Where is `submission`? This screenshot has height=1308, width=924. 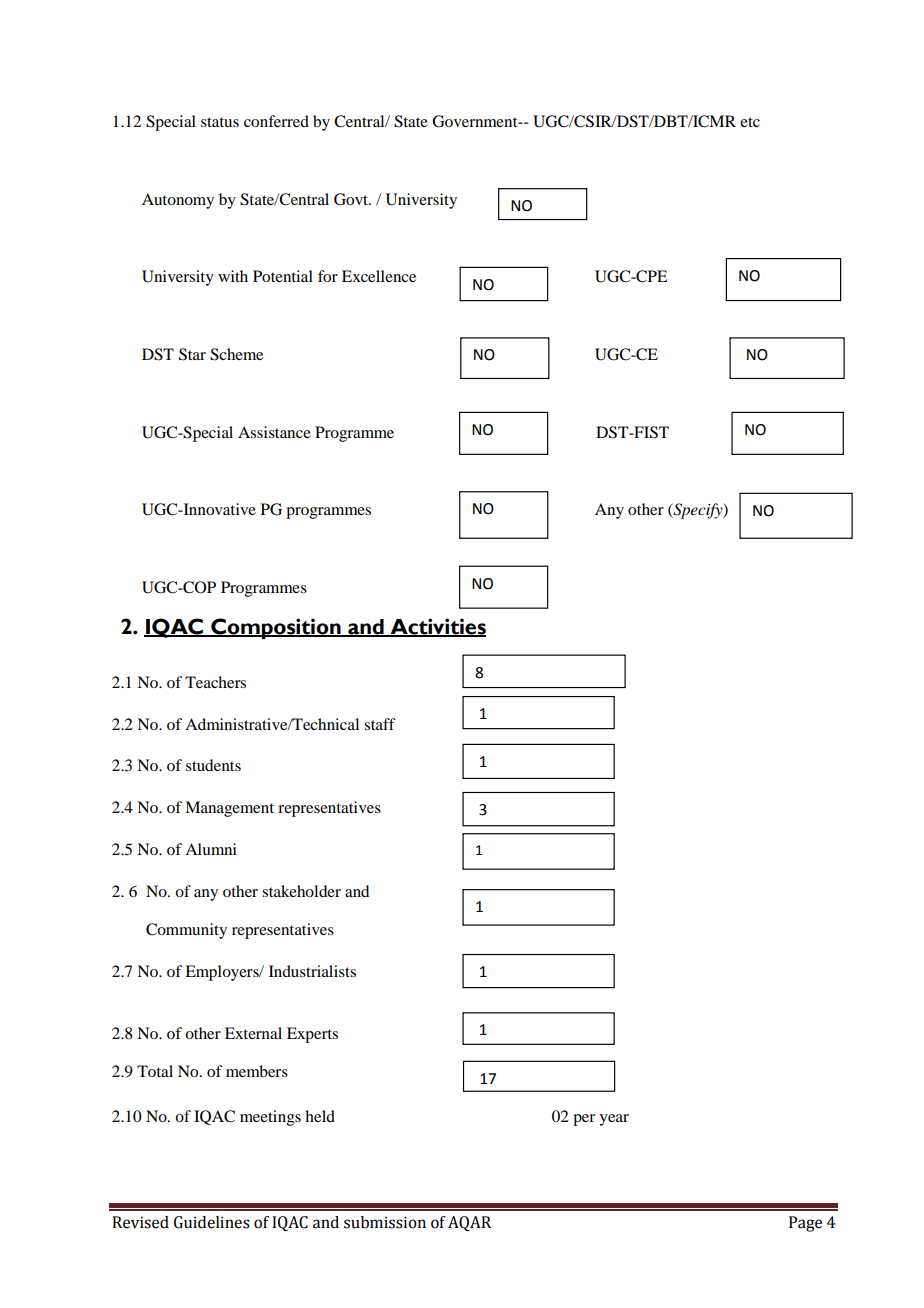
submission is located at coordinates (385, 1222).
